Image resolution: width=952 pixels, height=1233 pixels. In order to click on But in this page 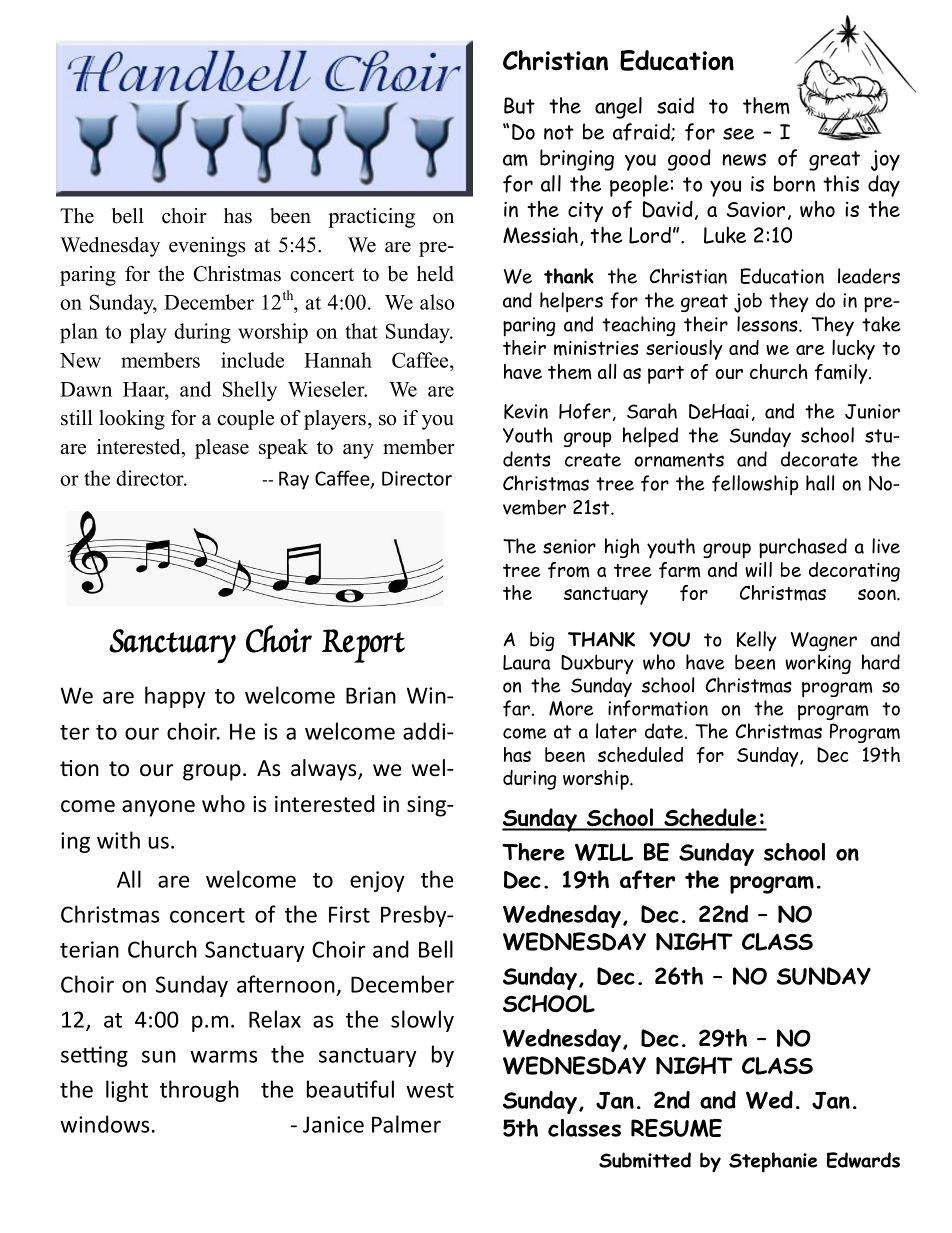, I will do `click(519, 105)`.
